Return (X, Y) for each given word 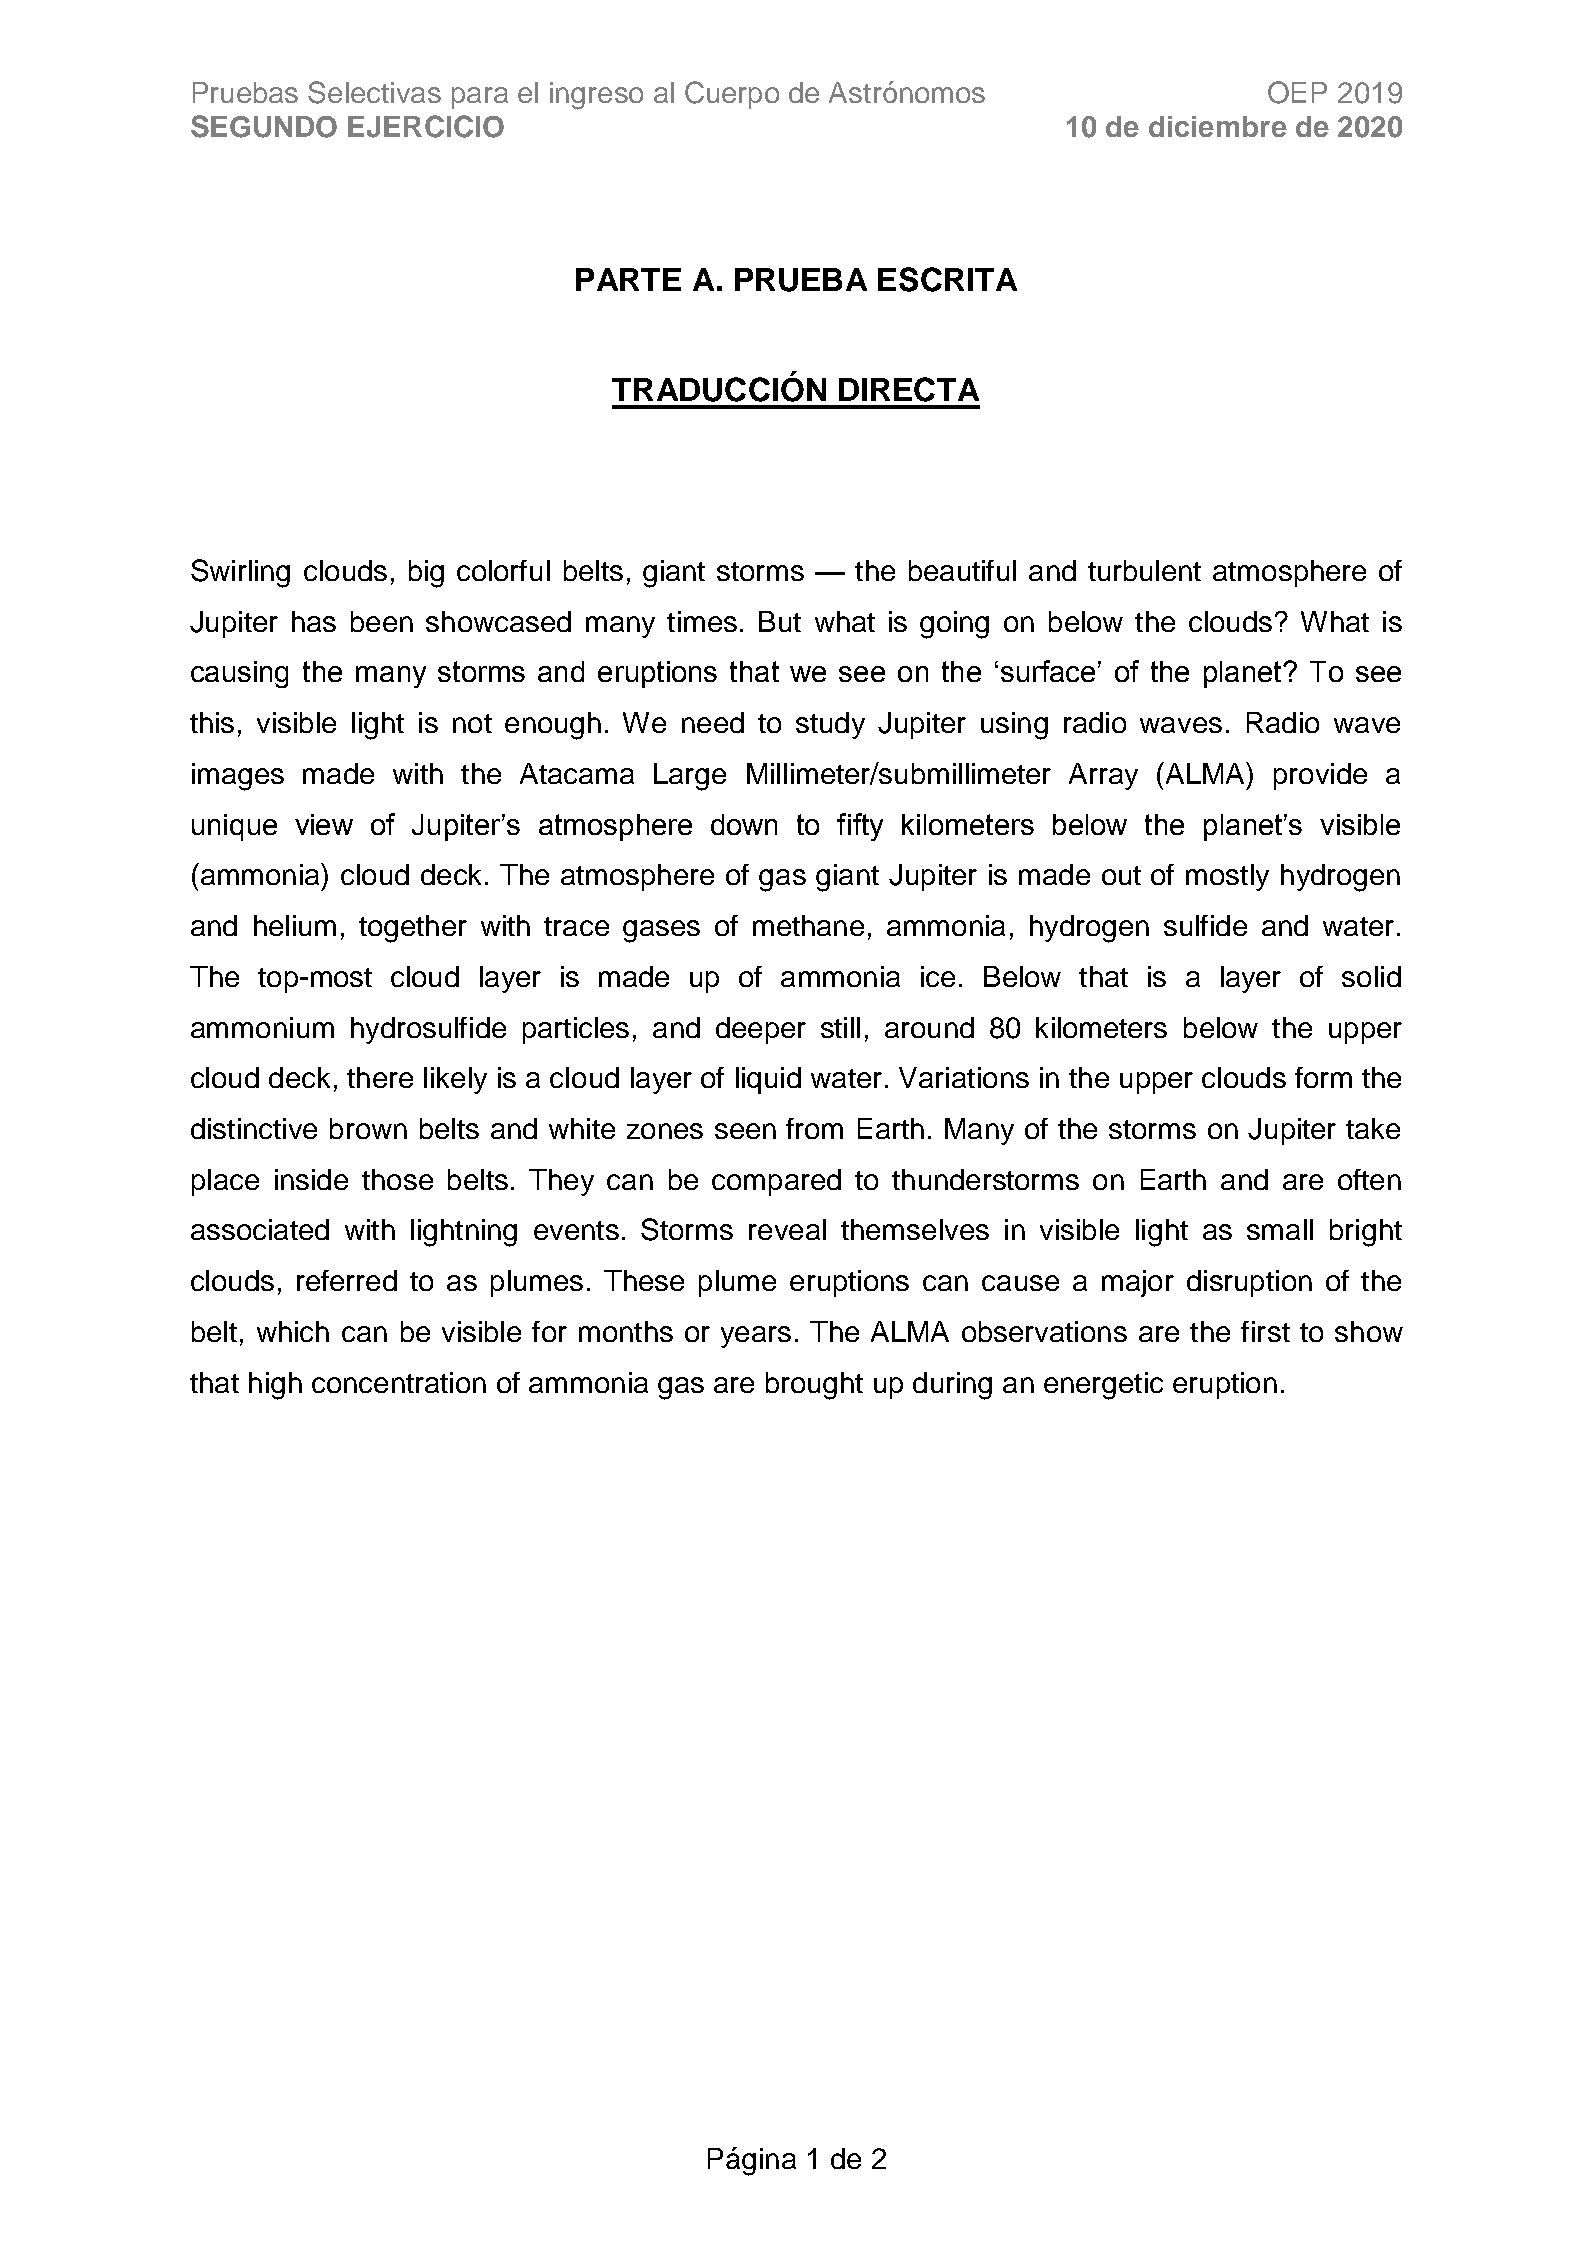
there (380, 1077)
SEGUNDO (264, 126)
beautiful (962, 570)
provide (1320, 776)
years (756, 1337)
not (472, 723)
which (293, 1331)
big (426, 574)
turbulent (1144, 570)
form (1323, 1077)
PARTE (628, 279)
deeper (761, 1030)
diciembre (1218, 126)
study (830, 725)
